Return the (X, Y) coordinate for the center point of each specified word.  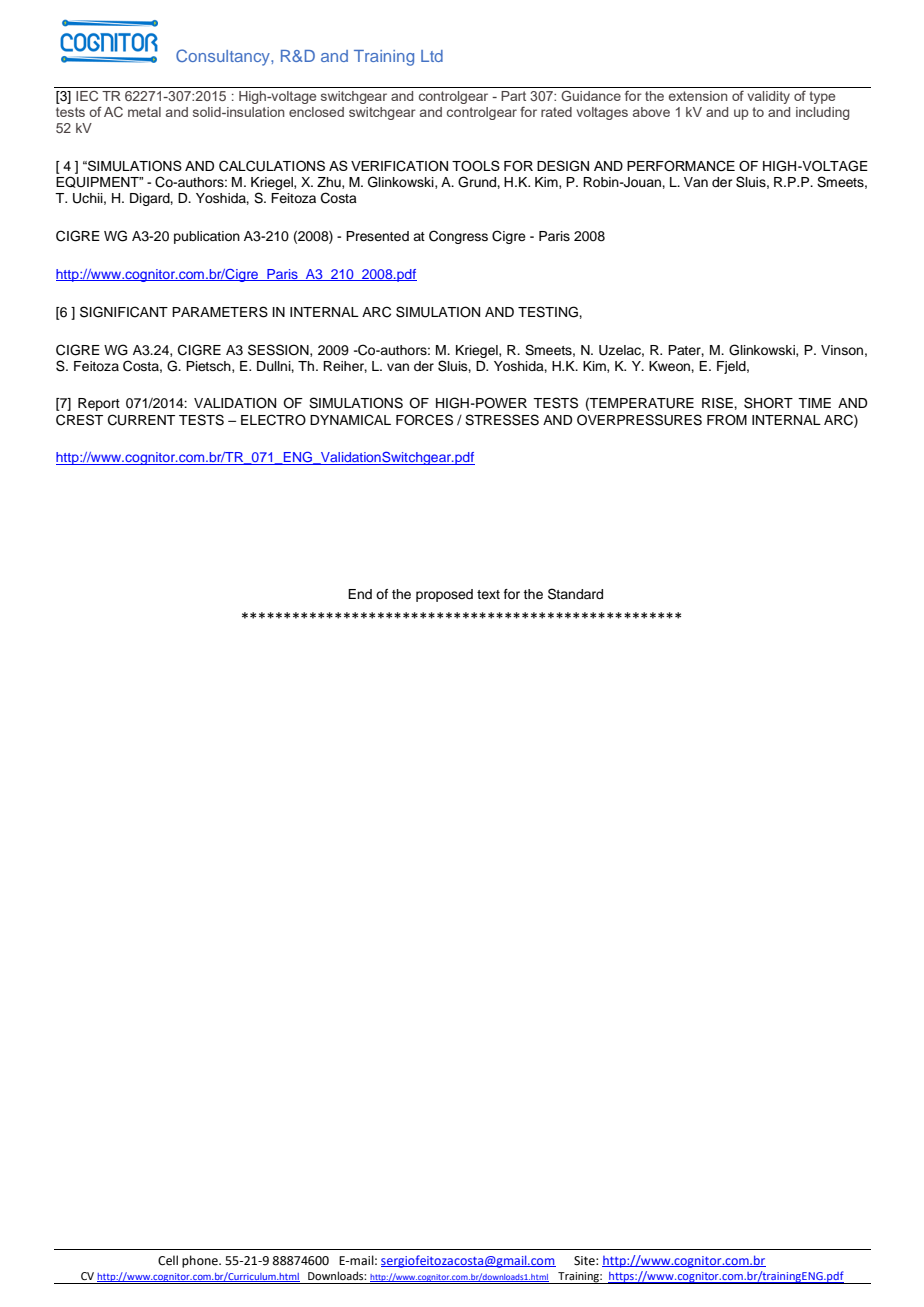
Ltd (432, 56)
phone (201, 1261)
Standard (575, 594)
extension (698, 96)
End (360, 594)
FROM (727, 420)
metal (144, 112)
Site (585, 1261)
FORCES (424, 420)
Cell (168, 1260)
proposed (444, 595)
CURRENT (141, 420)
